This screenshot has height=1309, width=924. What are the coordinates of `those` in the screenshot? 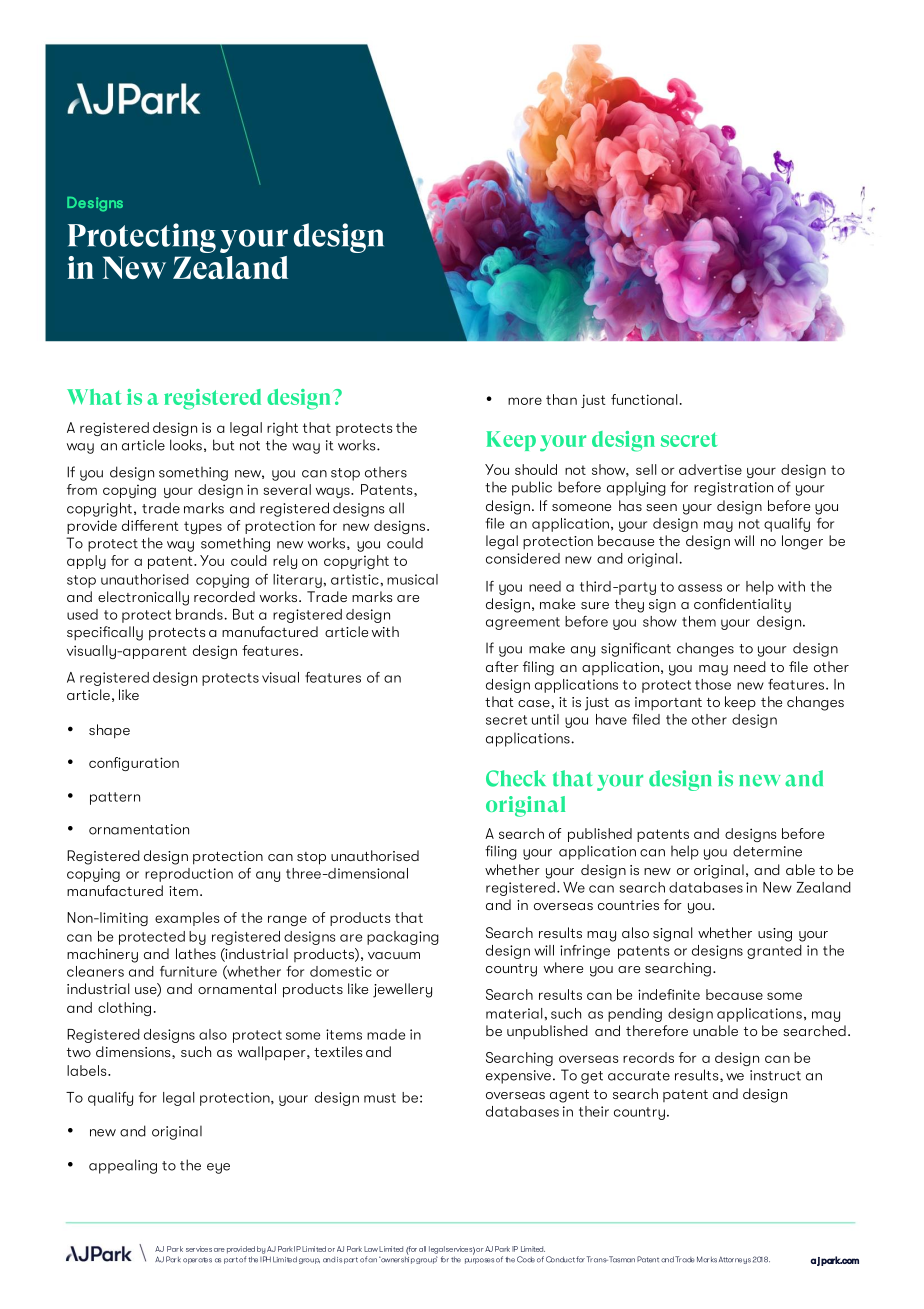 It's located at (713, 684).
